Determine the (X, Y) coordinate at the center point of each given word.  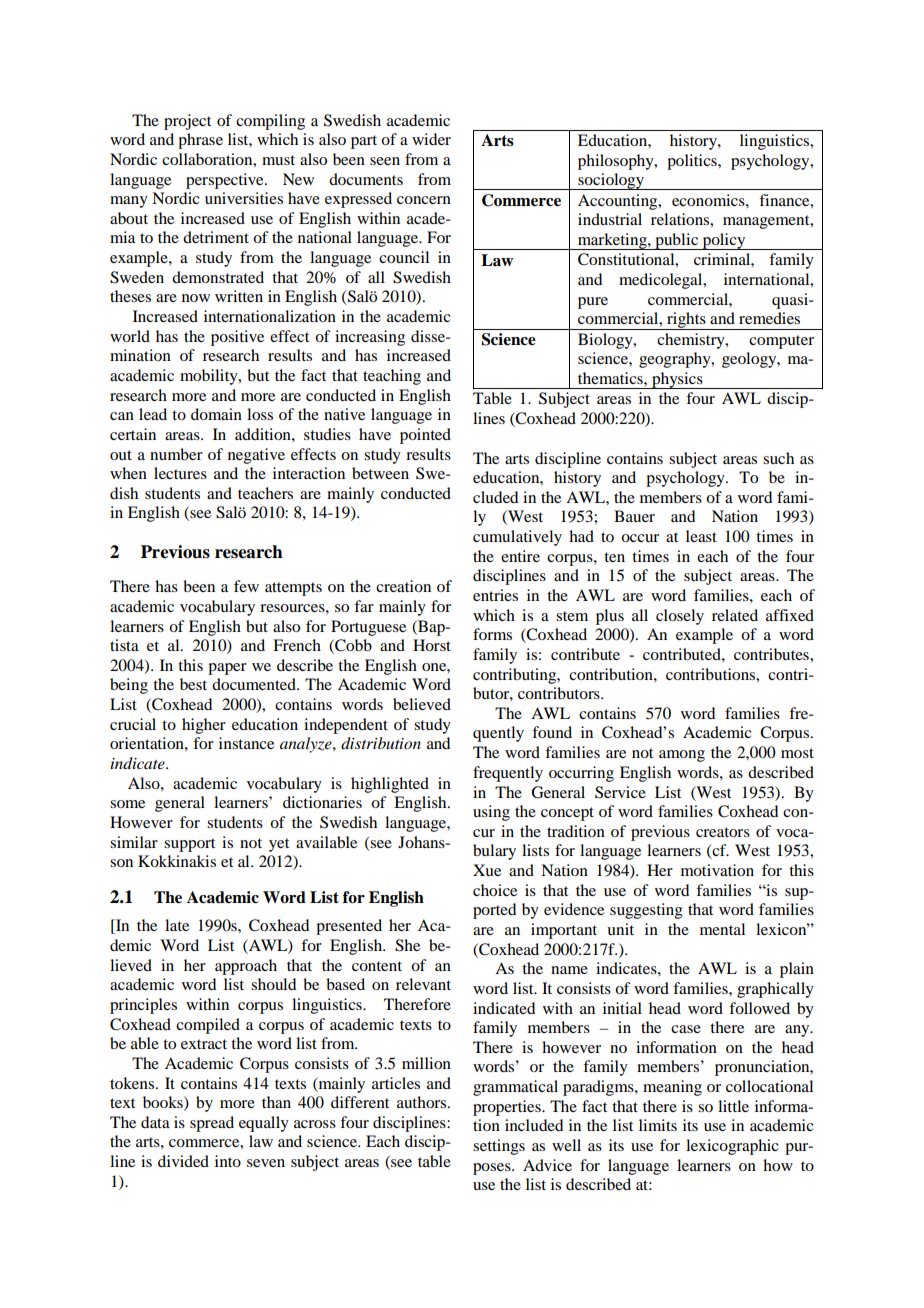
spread (212, 1124)
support (189, 845)
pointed (425, 436)
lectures (180, 473)
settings (499, 1147)
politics (693, 162)
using (491, 813)
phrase (200, 141)
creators (723, 832)
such (778, 458)
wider (431, 139)
